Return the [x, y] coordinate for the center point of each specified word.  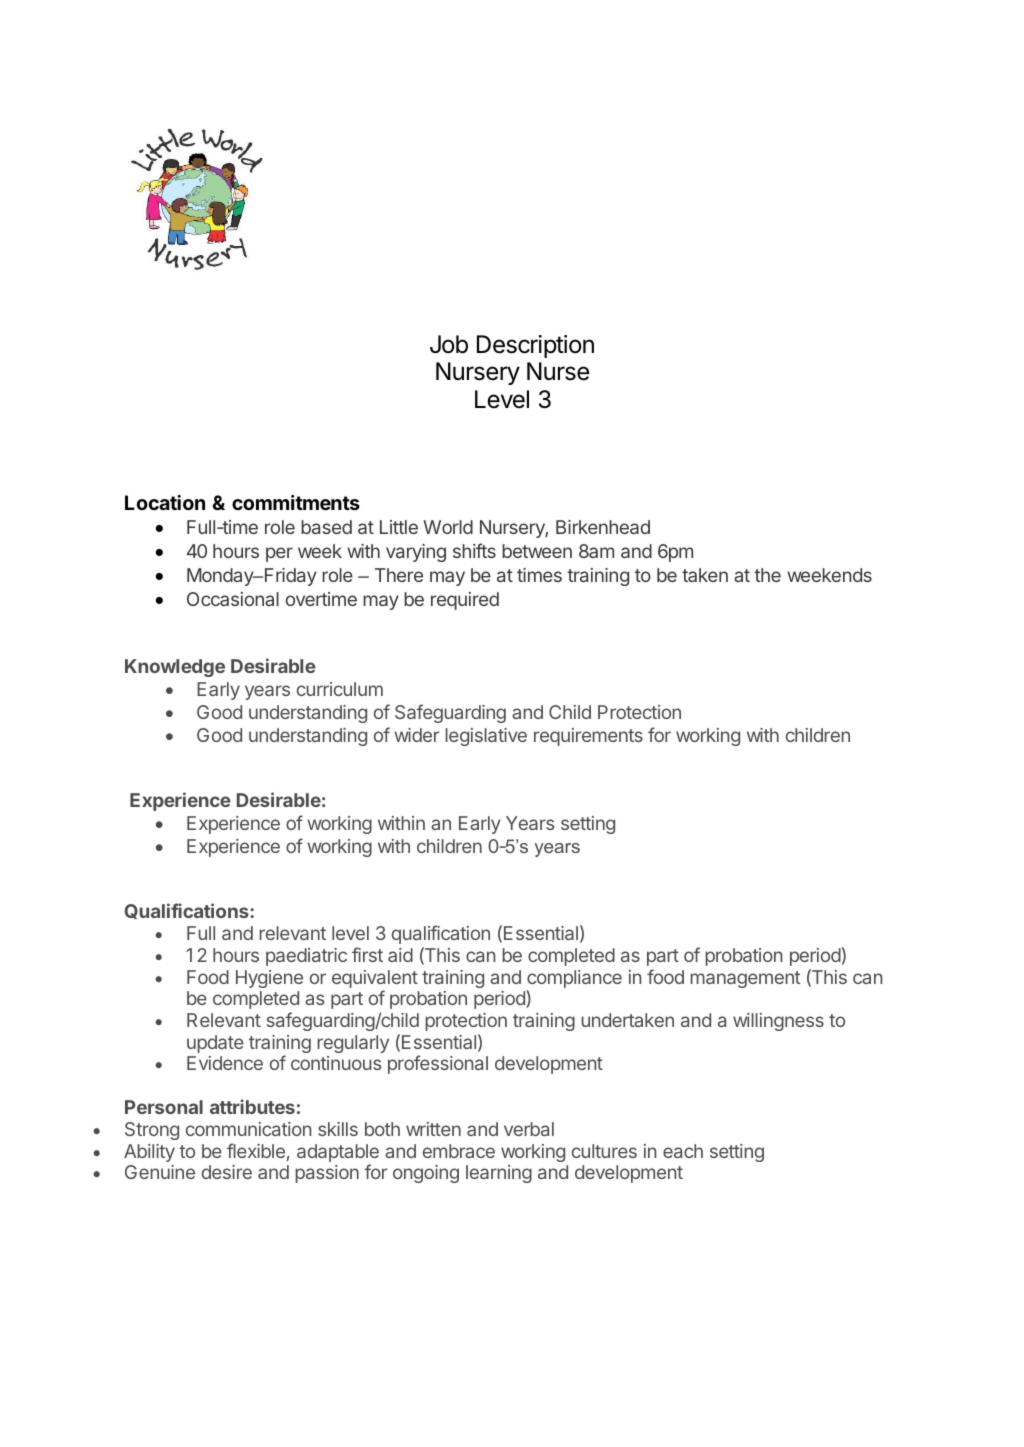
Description [535, 346]
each [683, 1151]
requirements [588, 737]
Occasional [233, 599]
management [745, 979]
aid [400, 955]
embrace [459, 1151]
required [465, 601]
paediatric [306, 957]
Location [165, 502]
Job [449, 344]
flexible [256, 1150]
